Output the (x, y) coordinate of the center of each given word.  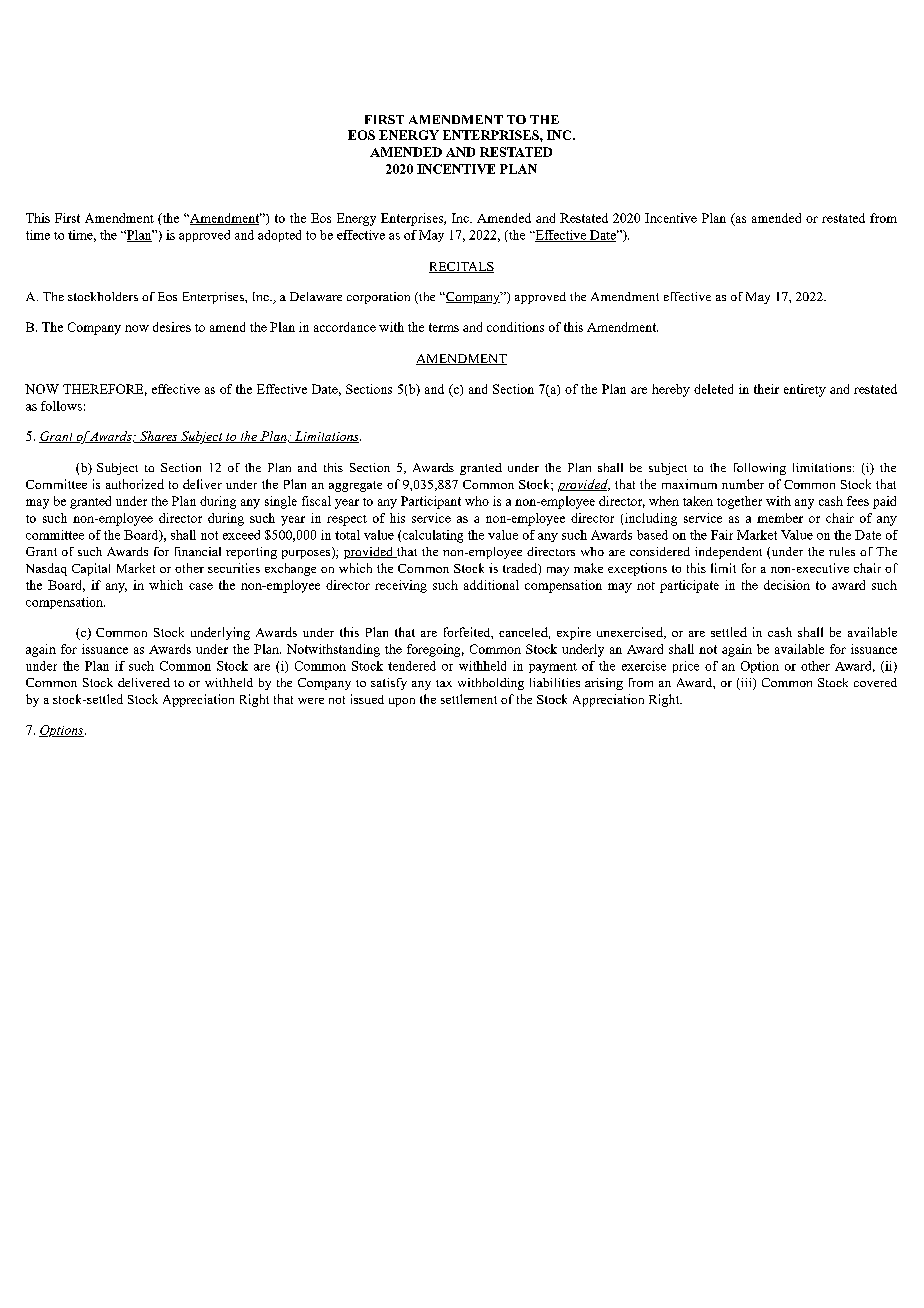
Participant (431, 502)
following (760, 469)
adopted (279, 236)
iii (746, 684)
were (311, 701)
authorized (135, 484)
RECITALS (461, 267)
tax (444, 683)
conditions (515, 327)
